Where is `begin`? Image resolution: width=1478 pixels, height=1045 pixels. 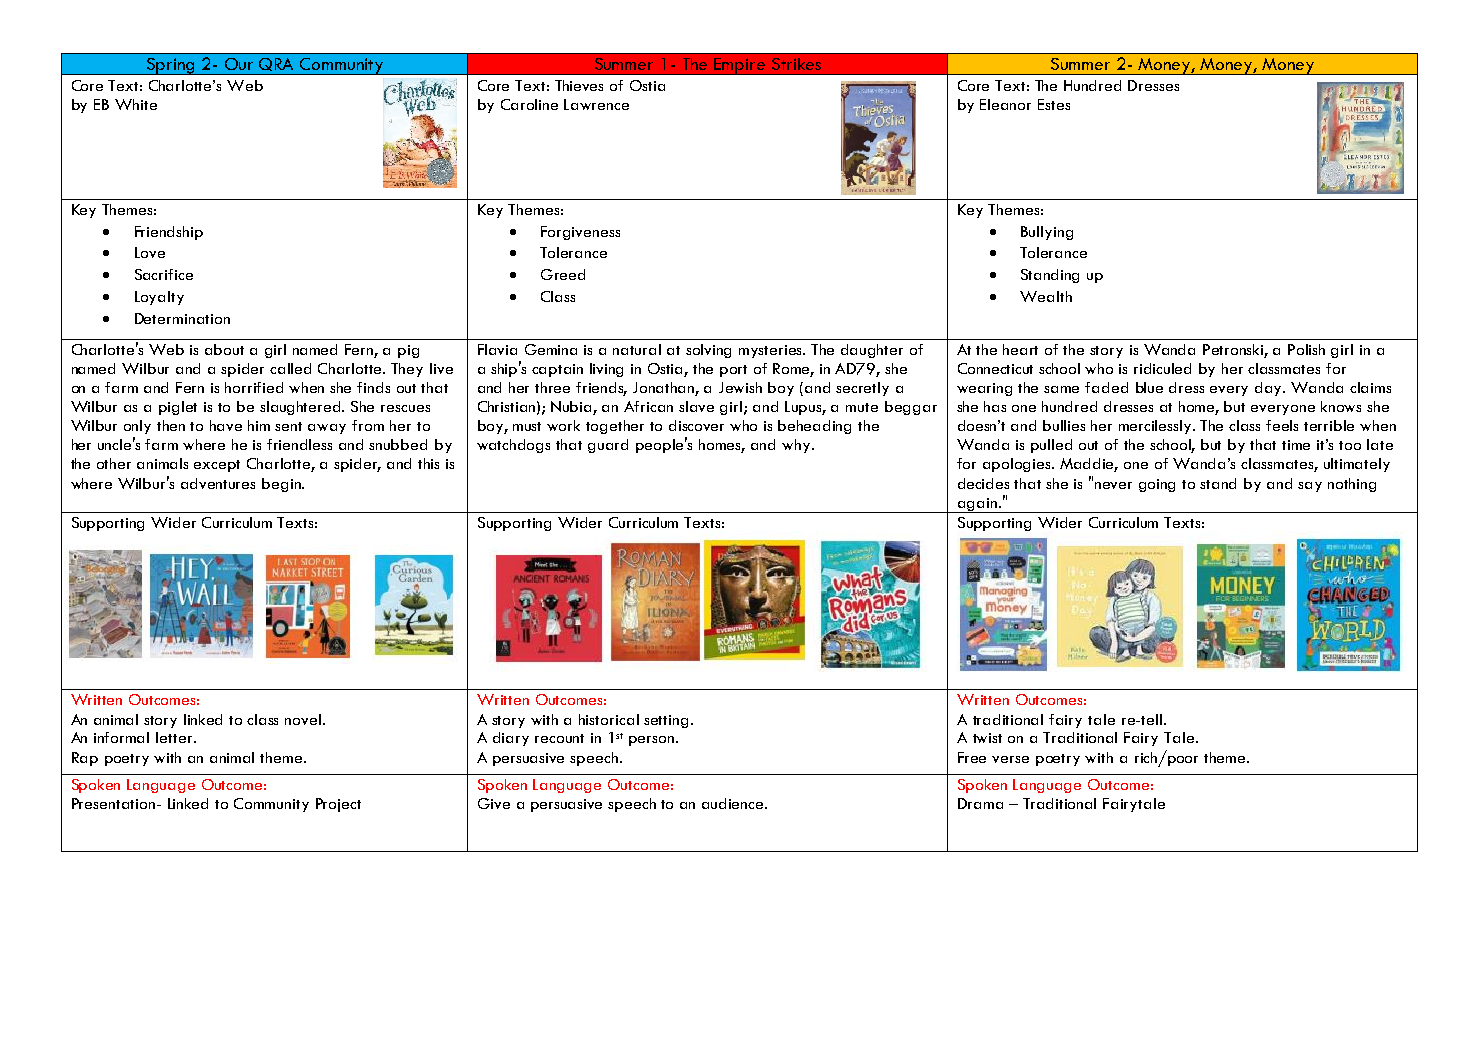
begin is located at coordinates (282, 485).
